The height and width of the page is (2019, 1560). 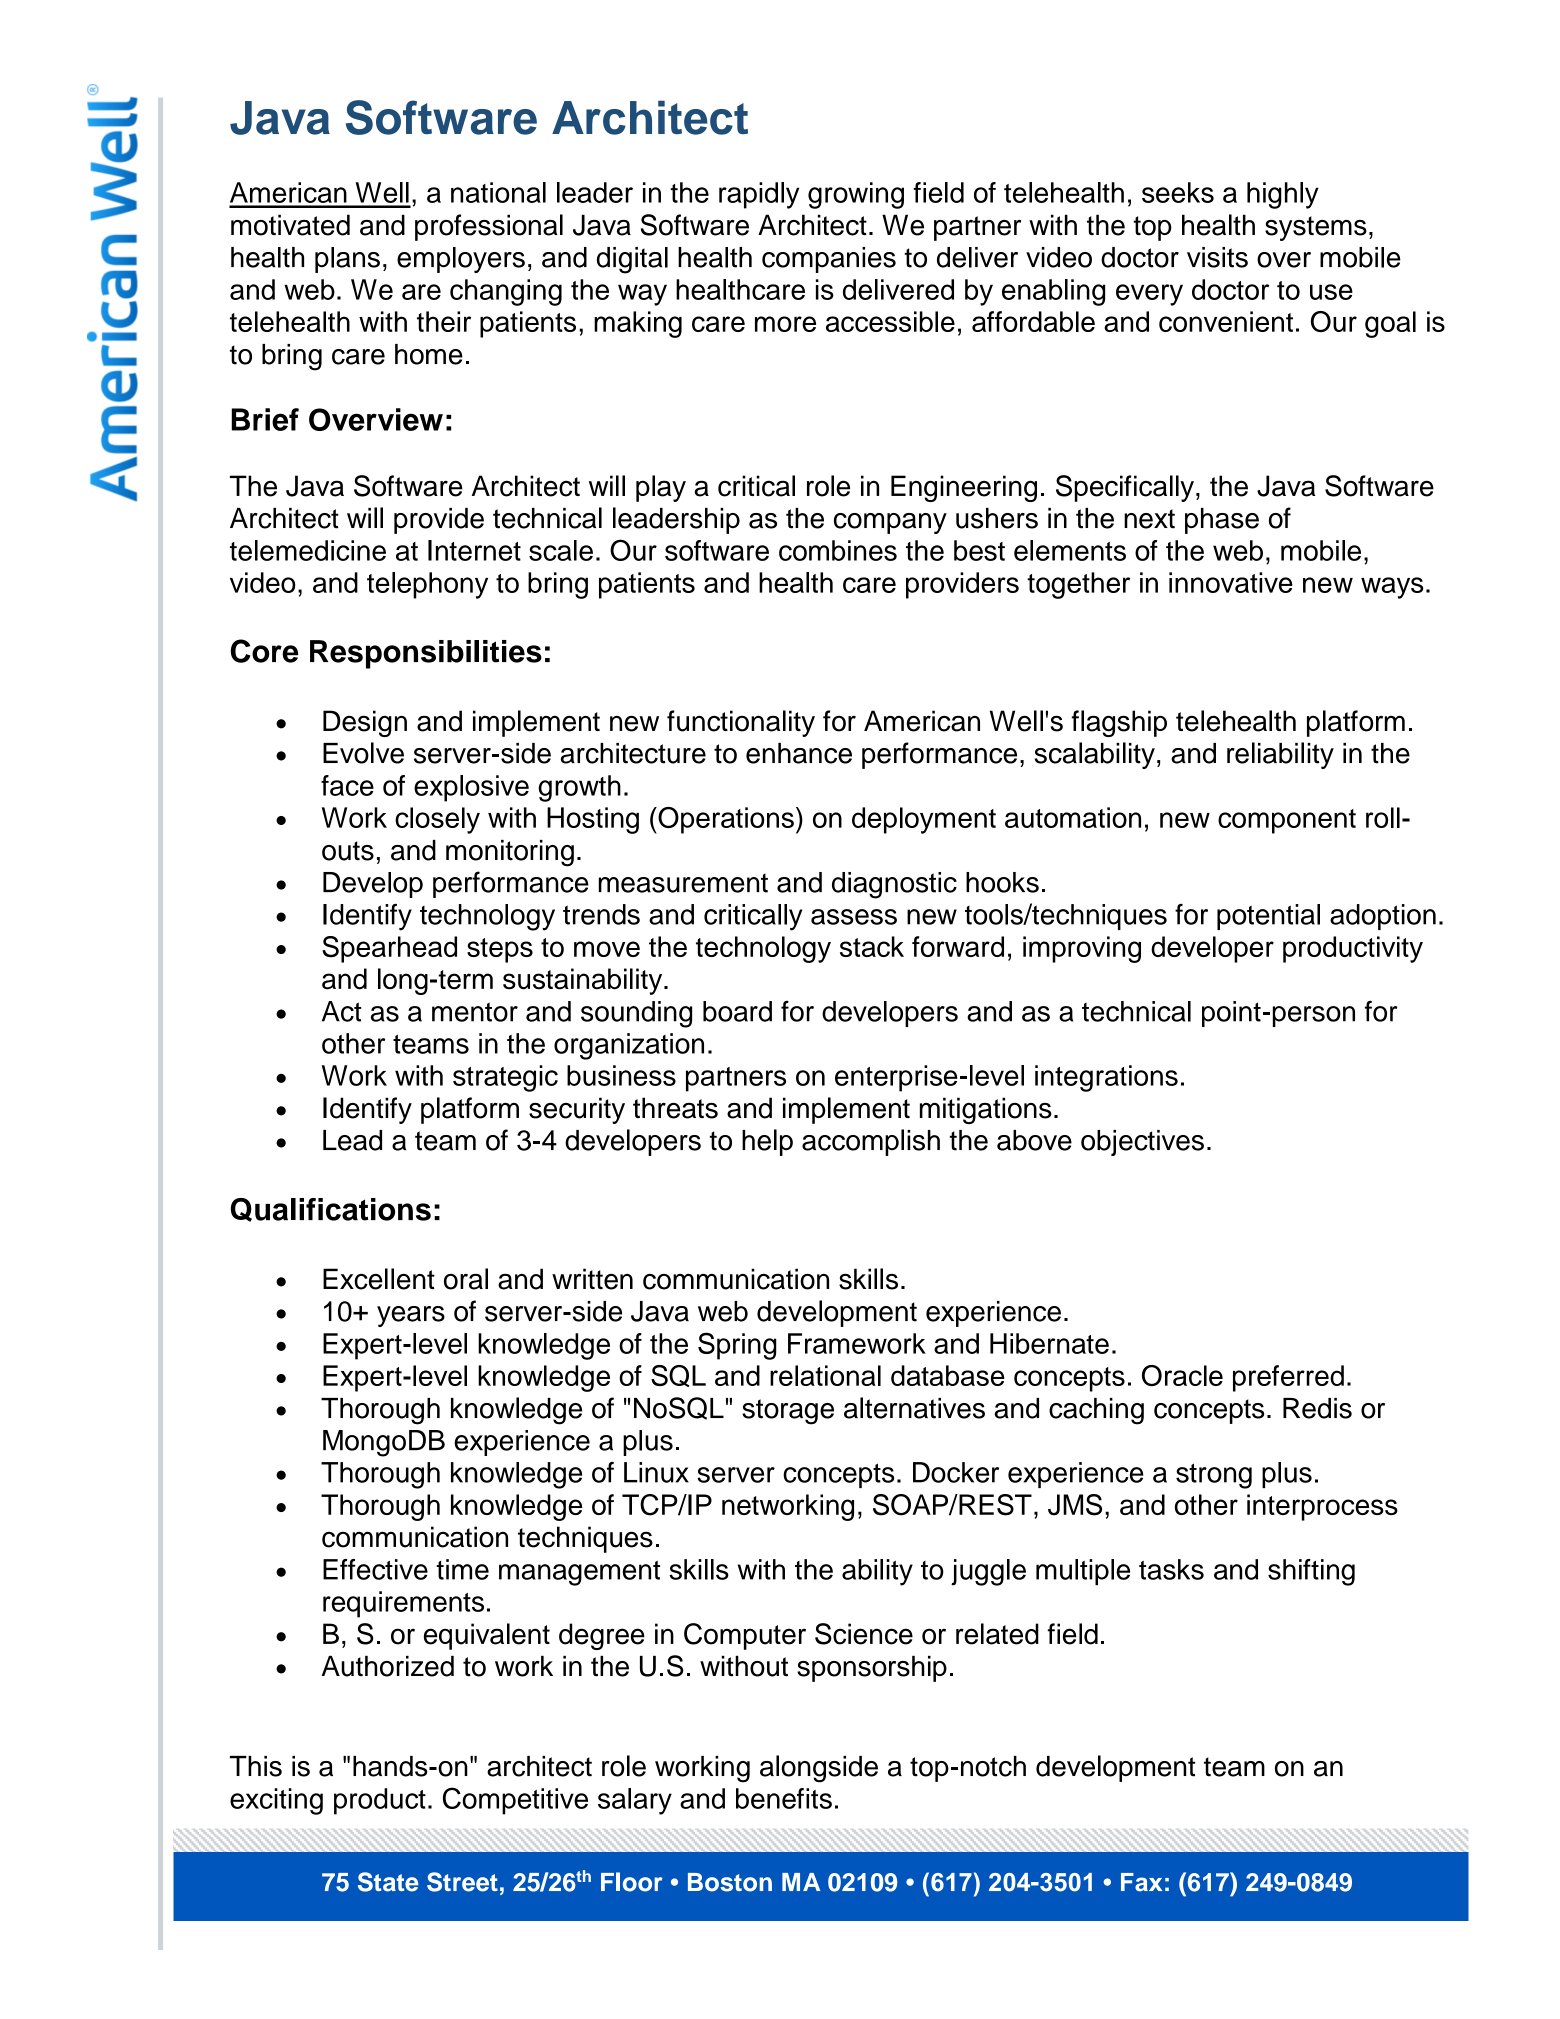 What do you see at coordinates (1106, 1078) in the page?
I see `integrations` at bounding box center [1106, 1078].
